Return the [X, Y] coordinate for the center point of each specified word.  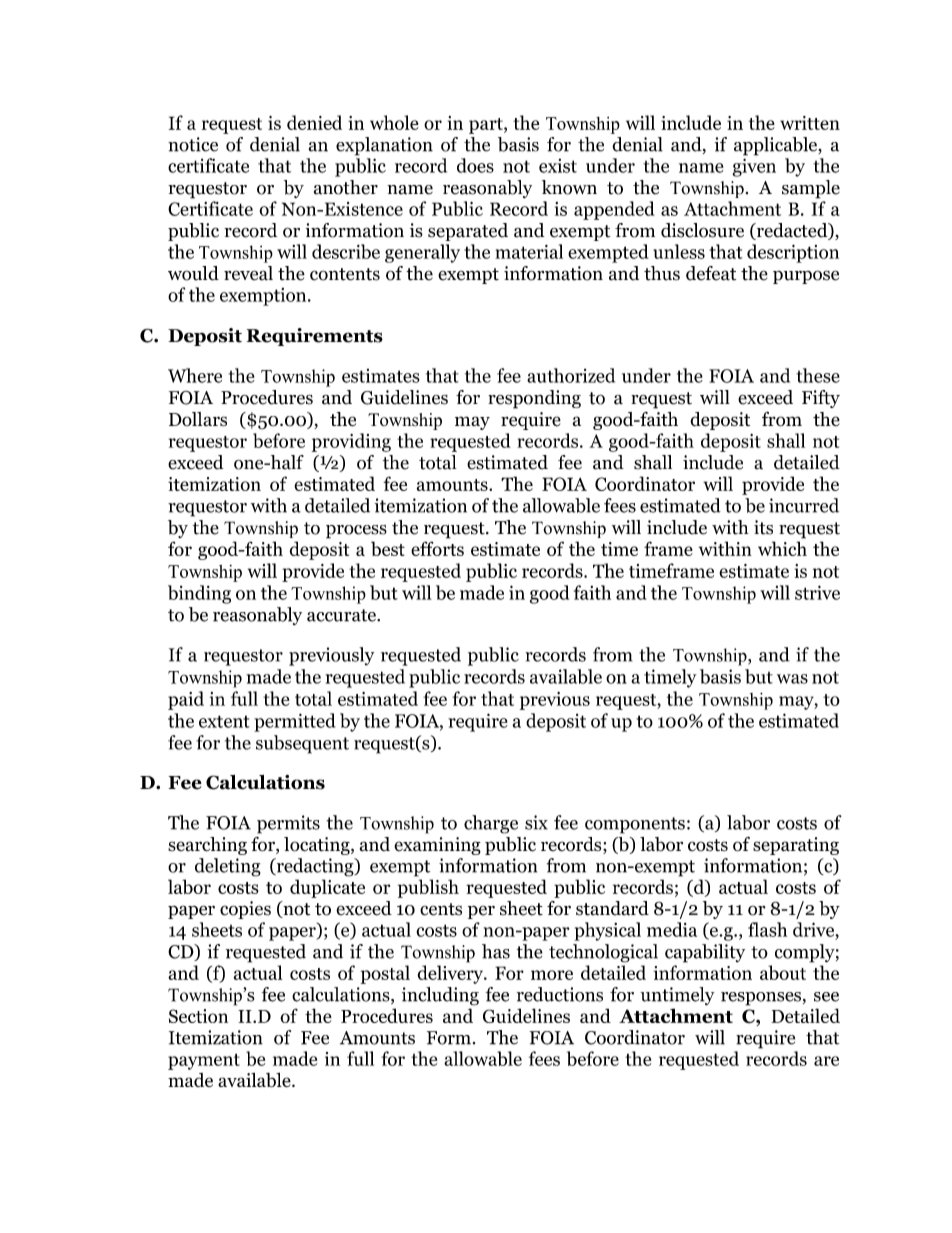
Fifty [821, 399]
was [792, 679]
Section [198, 1016]
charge [491, 824]
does [475, 165]
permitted [294, 722]
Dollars [198, 419]
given [754, 167]
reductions [560, 994]
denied [314, 122]
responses [761, 999]
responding [534, 399]
